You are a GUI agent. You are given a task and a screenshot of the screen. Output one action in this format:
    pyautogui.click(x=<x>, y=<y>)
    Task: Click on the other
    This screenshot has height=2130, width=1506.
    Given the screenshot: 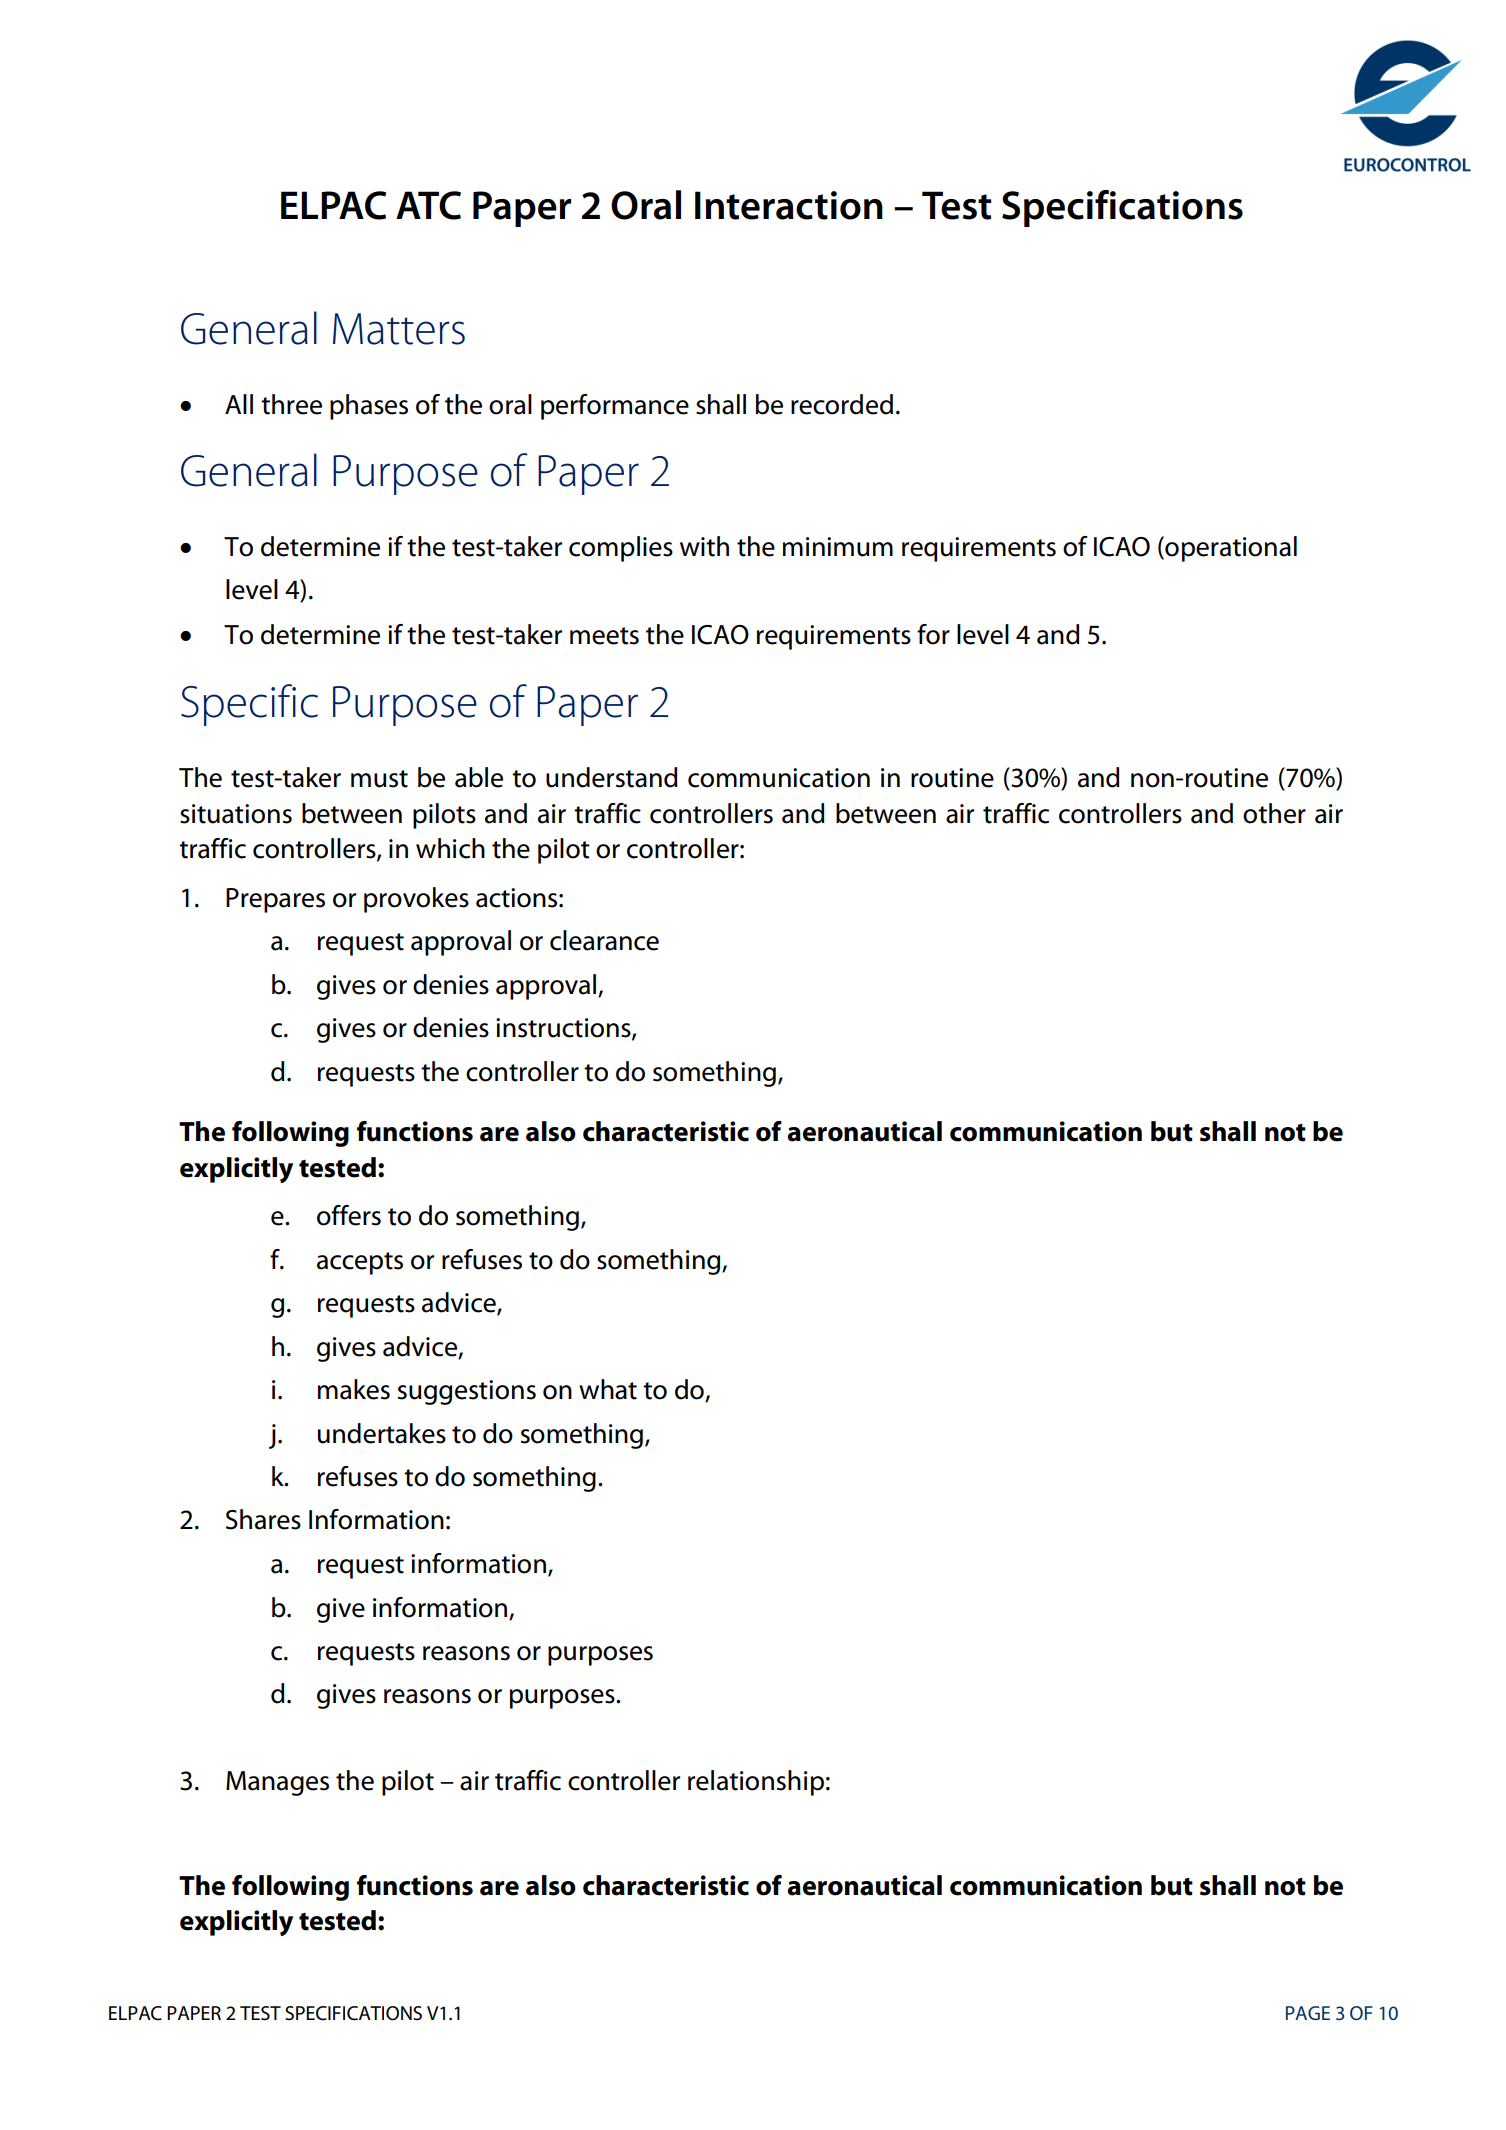 What is the action you would take?
    pyautogui.click(x=1274, y=813)
